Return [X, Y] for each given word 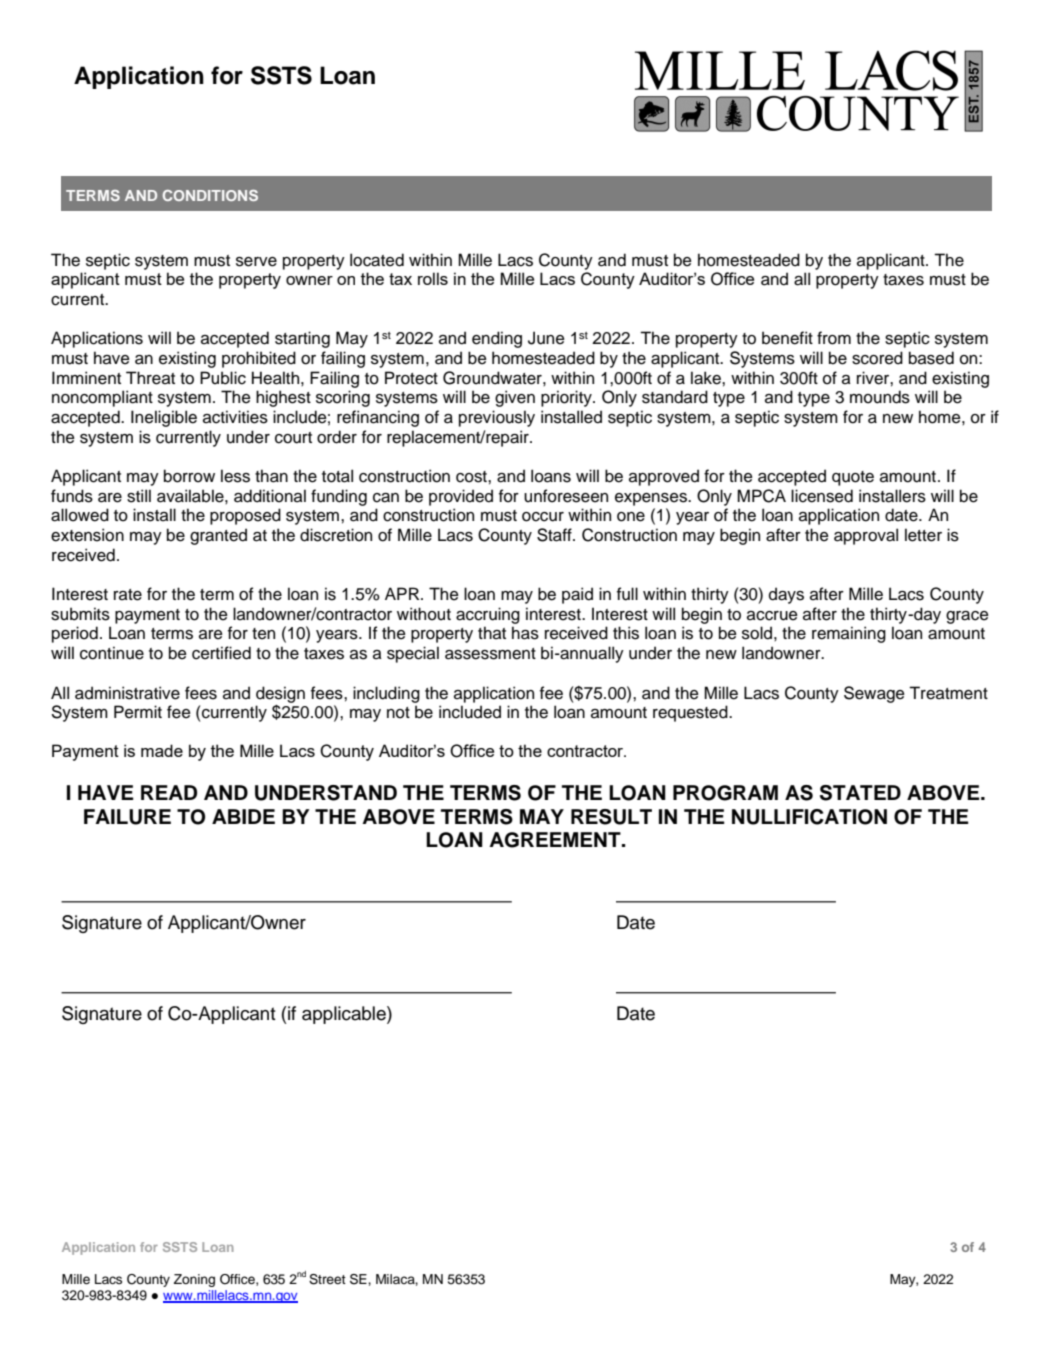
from [834, 338]
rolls [433, 278]
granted [218, 536]
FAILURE [127, 817]
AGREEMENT [556, 840]
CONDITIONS [210, 195]
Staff [555, 535]
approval [866, 536]
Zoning [194, 1280]
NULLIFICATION [809, 817]
